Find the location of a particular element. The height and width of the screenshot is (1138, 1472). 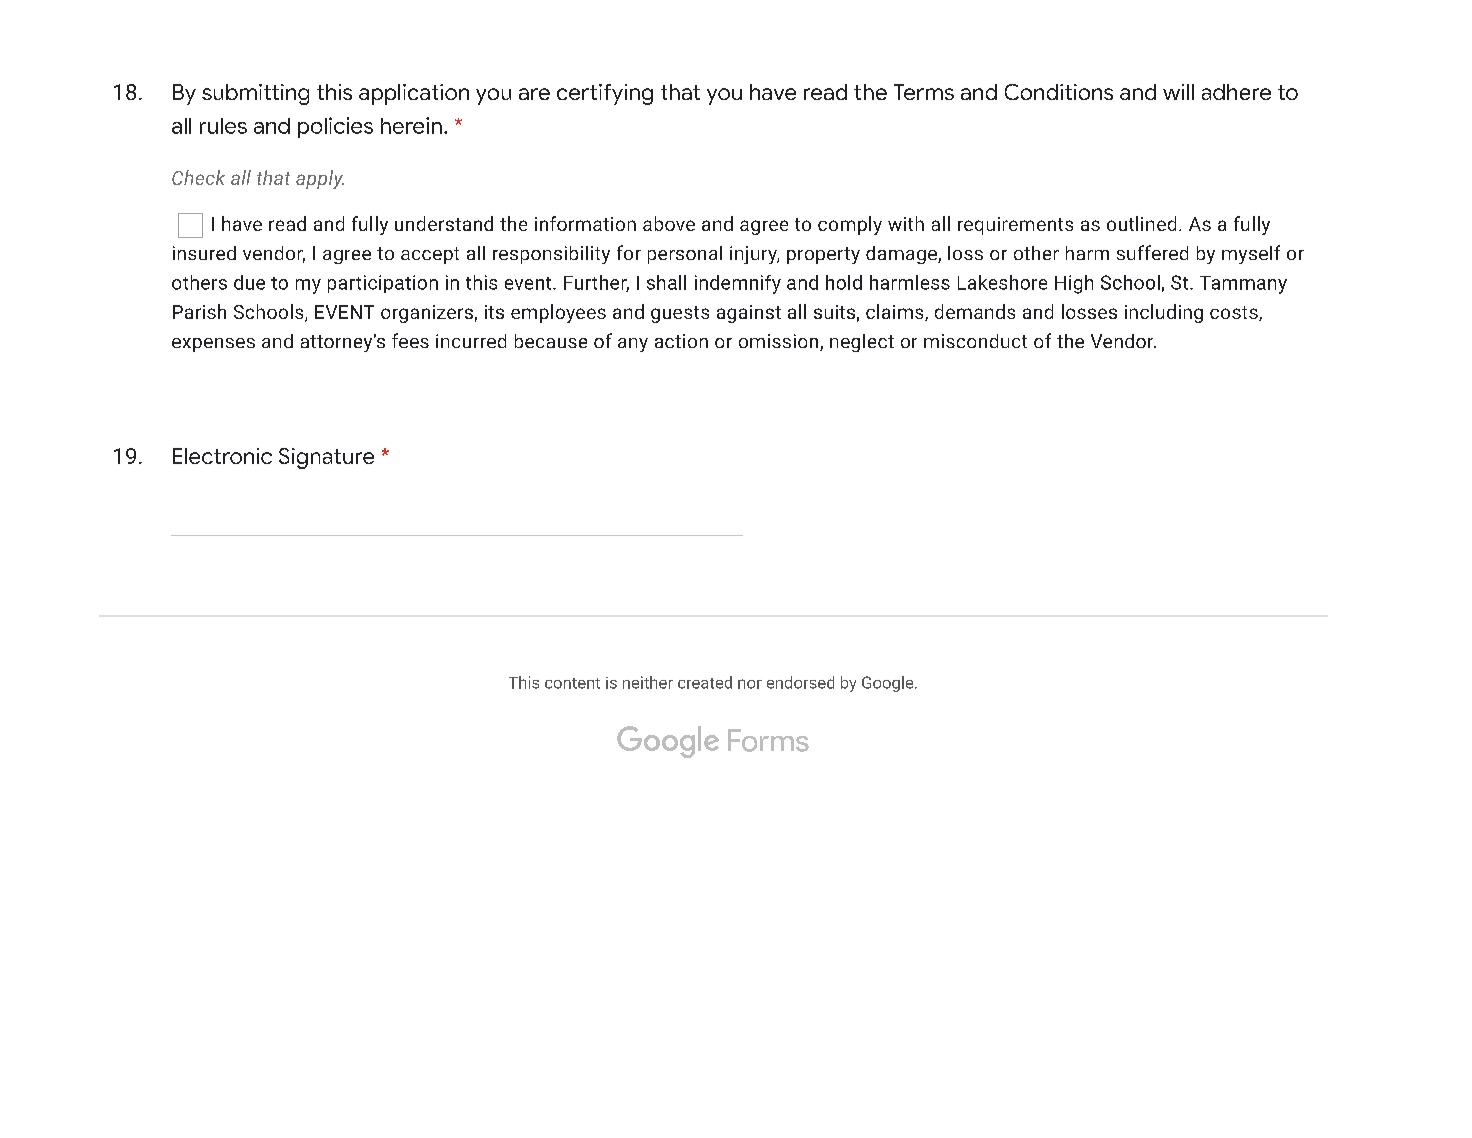

participation is located at coordinates (383, 284).
